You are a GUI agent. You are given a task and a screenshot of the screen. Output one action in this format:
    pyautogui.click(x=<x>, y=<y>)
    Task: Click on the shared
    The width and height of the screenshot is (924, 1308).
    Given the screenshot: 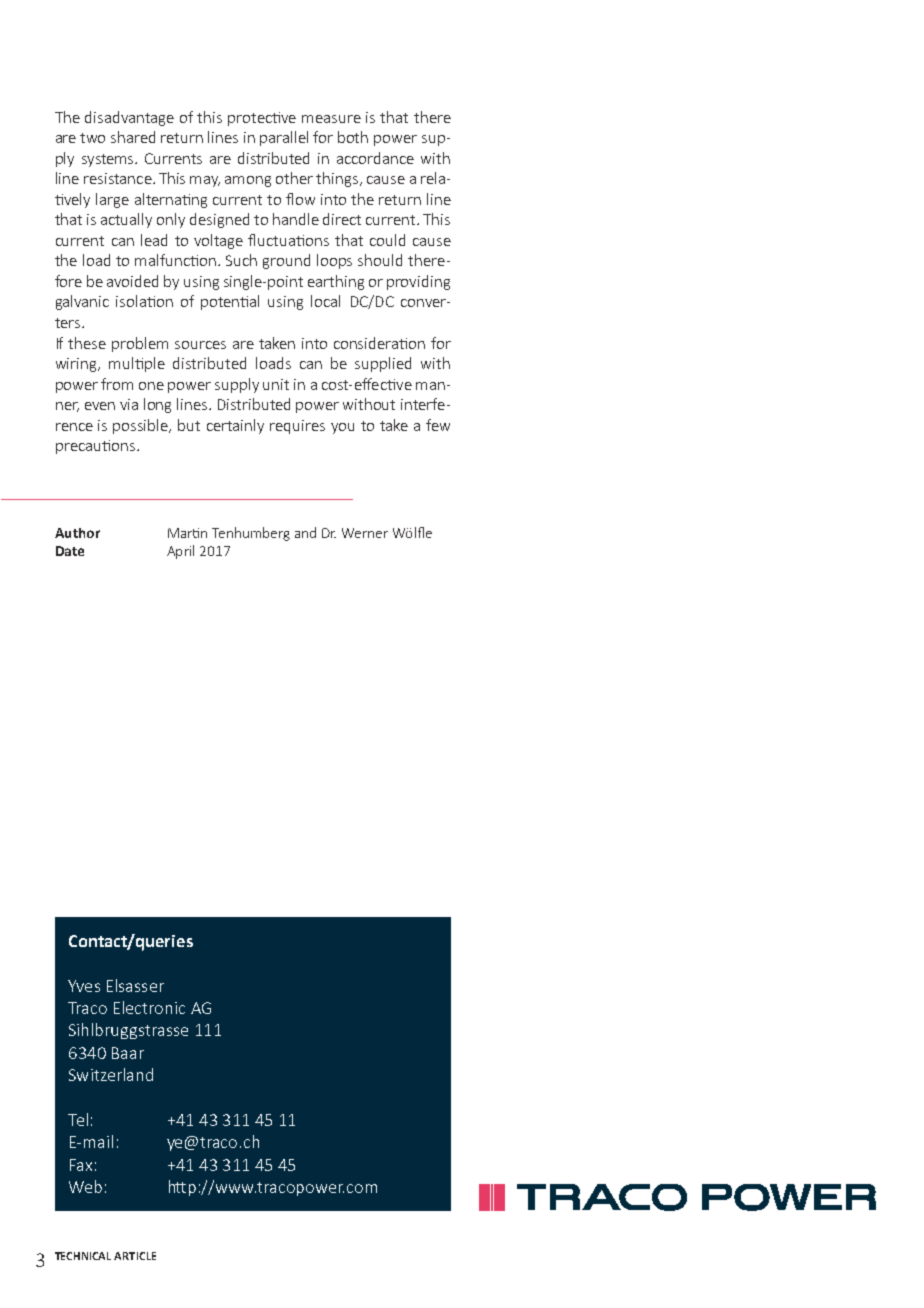 What is the action you would take?
    pyautogui.click(x=133, y=137)
